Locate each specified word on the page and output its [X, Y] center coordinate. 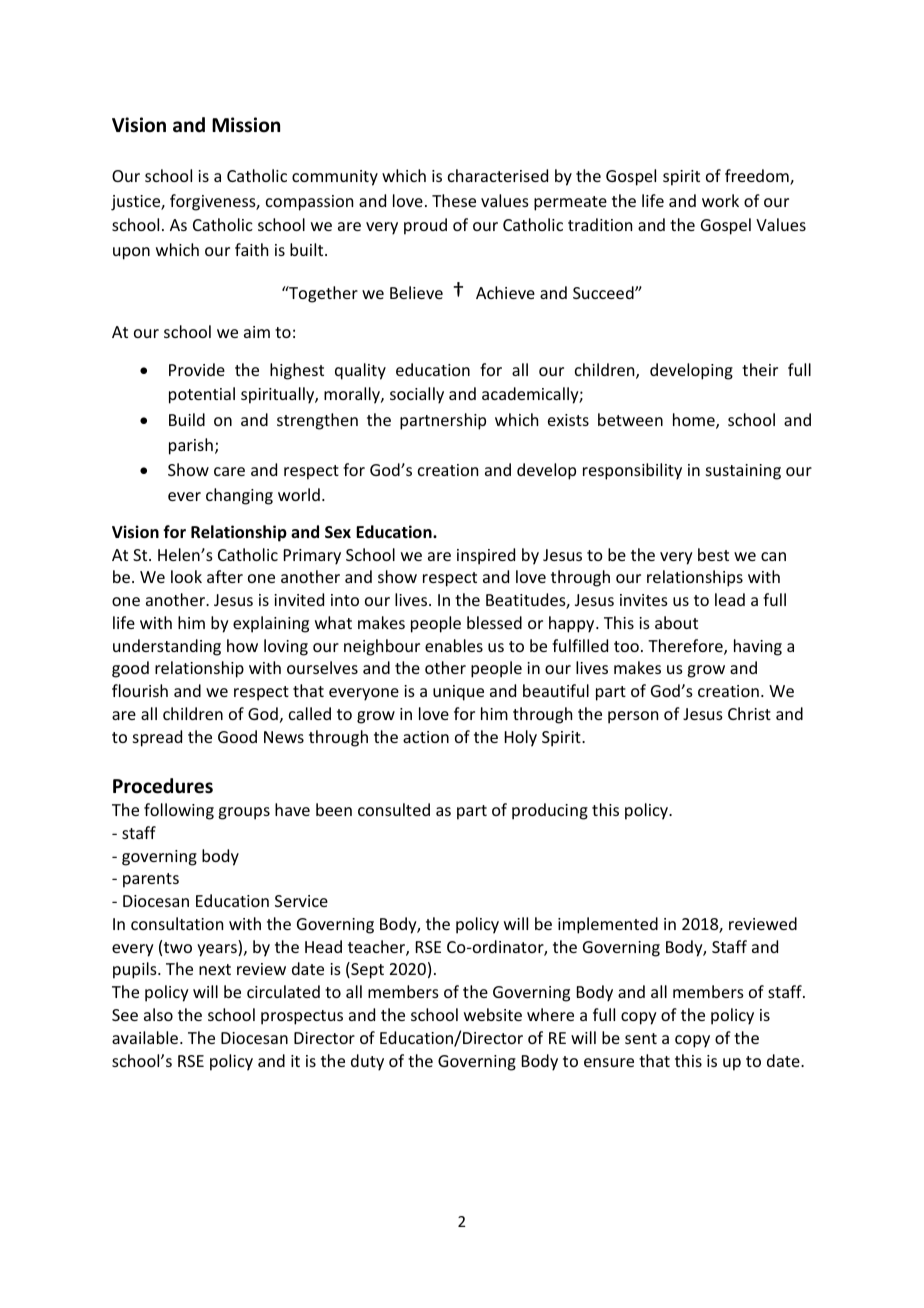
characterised [498, 175]
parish [191, 446]
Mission [246, 125]
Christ [749, 713]
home [695, 421]
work [720, 200]
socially [417, 395]
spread [157, 738]
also [158, 1014]
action [426, 737]
